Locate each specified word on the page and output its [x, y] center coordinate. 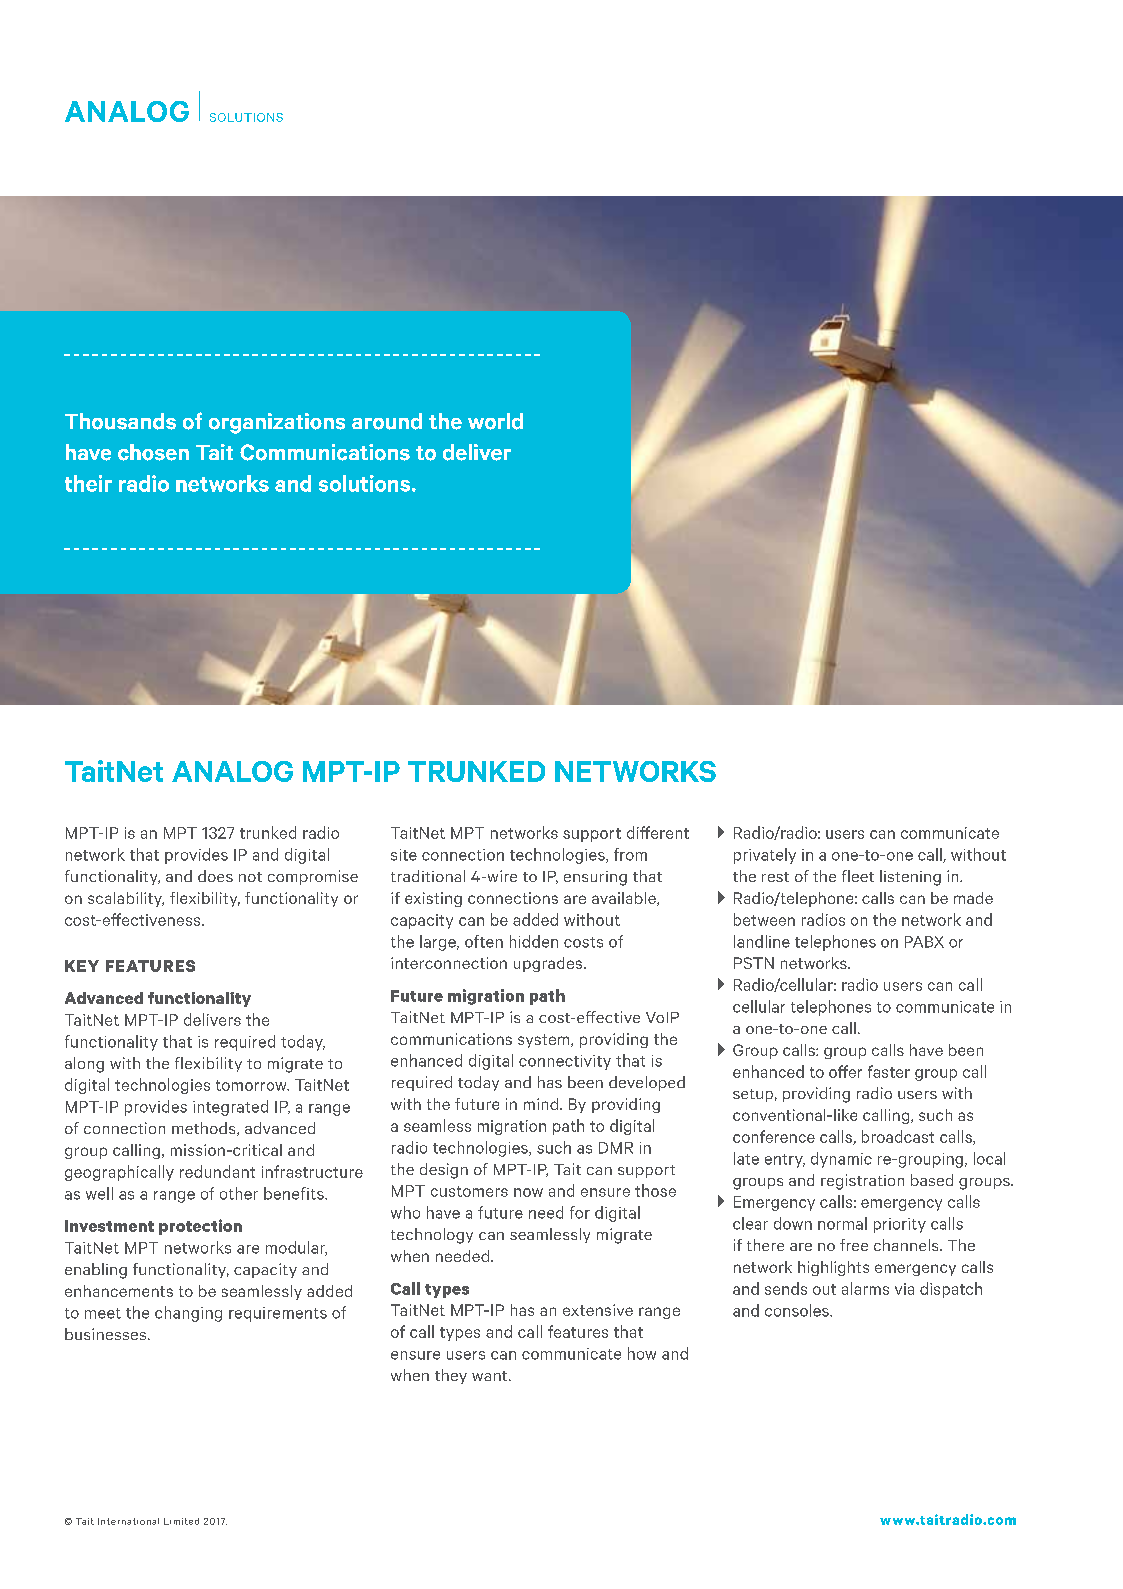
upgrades [548, 964]
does [215, 876]
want [491, 1376]
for [580, 1212]
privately [765, 856]
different [658, 832]
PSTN [754, 963]
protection [200, 1227]
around [387, 421]
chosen [153, 452]
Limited [181, 1521]
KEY [82, 966]
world [495, 421]
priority [900, 1225]
